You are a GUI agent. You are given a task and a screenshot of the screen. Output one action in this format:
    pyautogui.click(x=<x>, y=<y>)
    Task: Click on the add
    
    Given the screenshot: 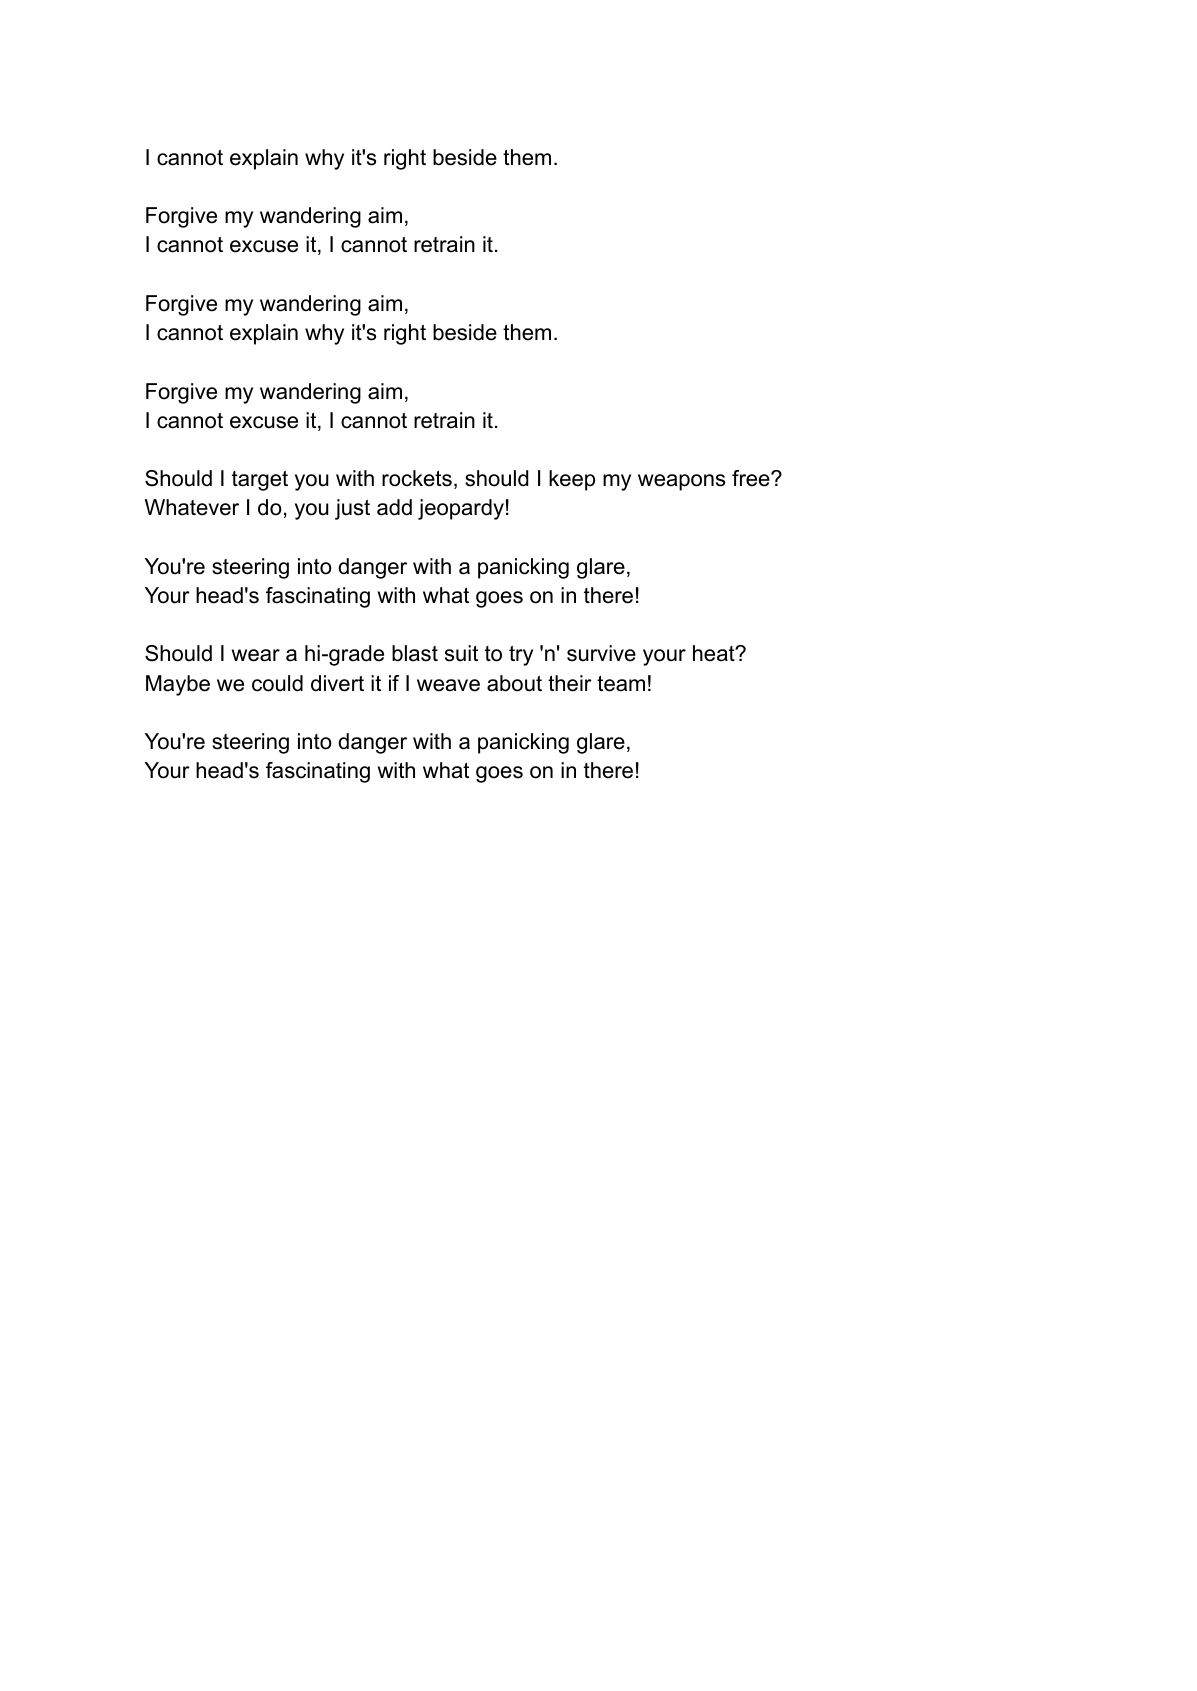 What is the action you would take?
    pyautogui.click(x=394, y=507)
